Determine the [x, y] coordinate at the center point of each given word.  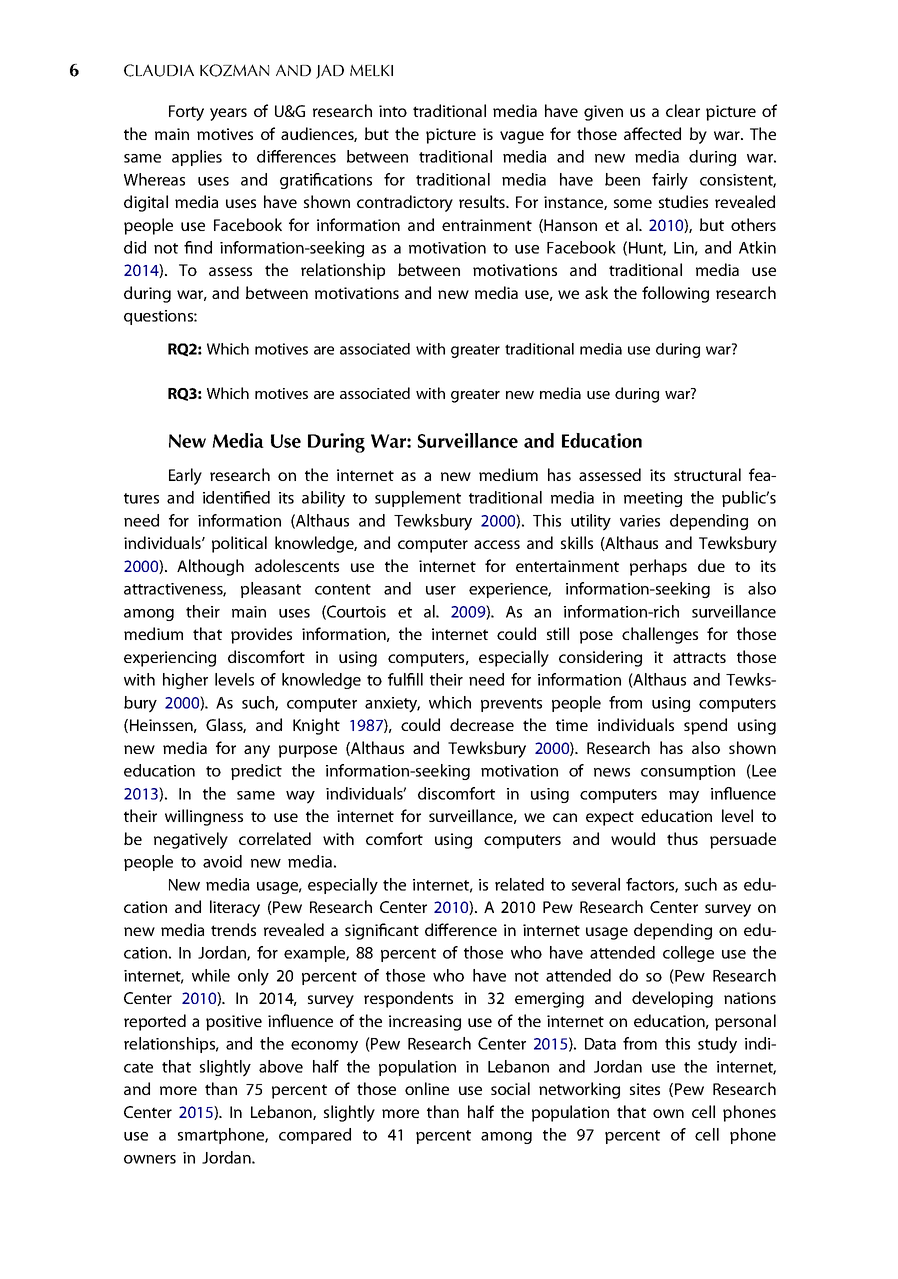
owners [150, 1159]
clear [683, 110]
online [427, 1088]
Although [210, 567]
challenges [660, 635]
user [441, 590]
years [228, 114]
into [393, 111]
